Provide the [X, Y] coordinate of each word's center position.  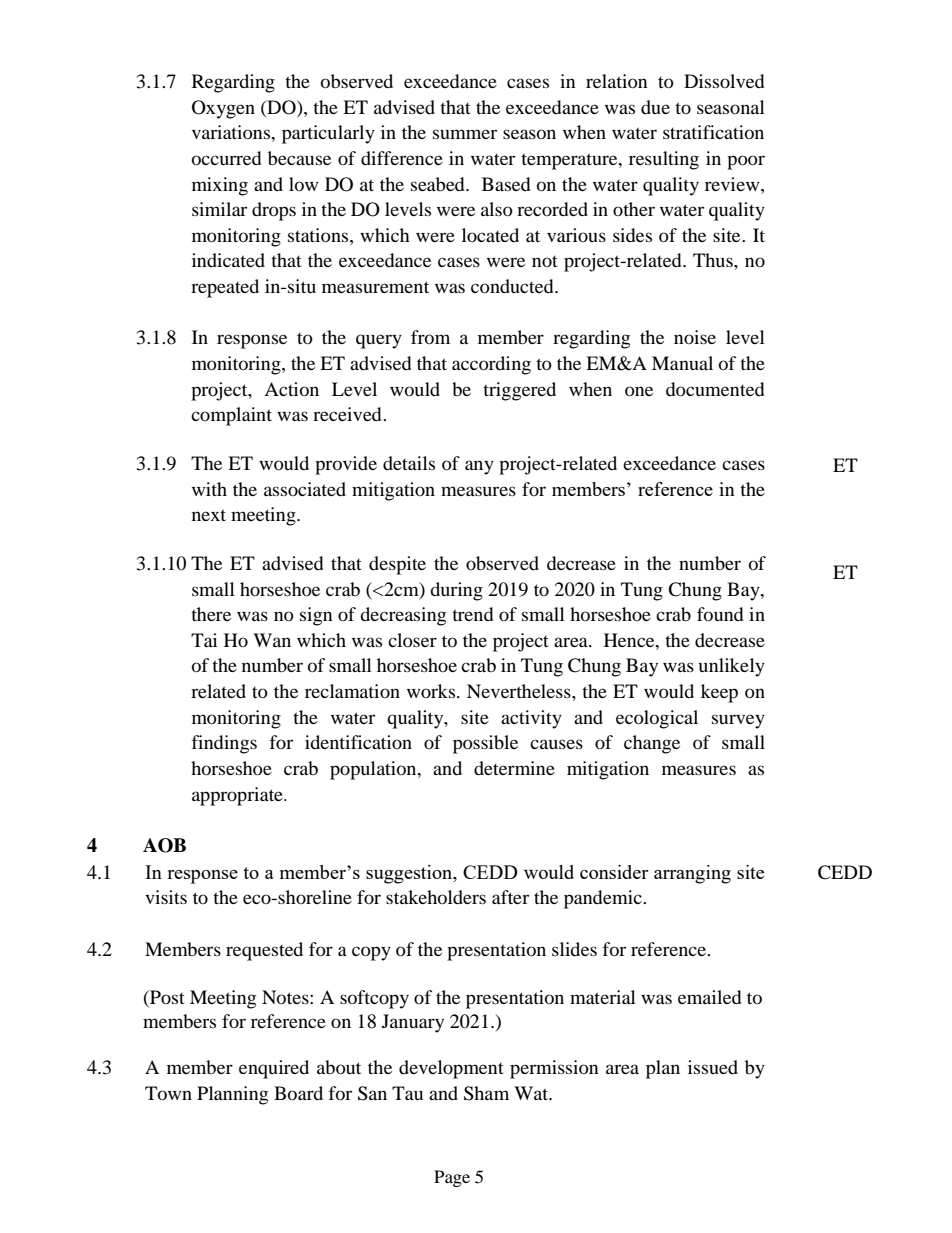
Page [452, 1178]
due [655, 107]
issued [713, 1067]
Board [298, 1093]
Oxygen [223, 109]
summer [465, 134]
